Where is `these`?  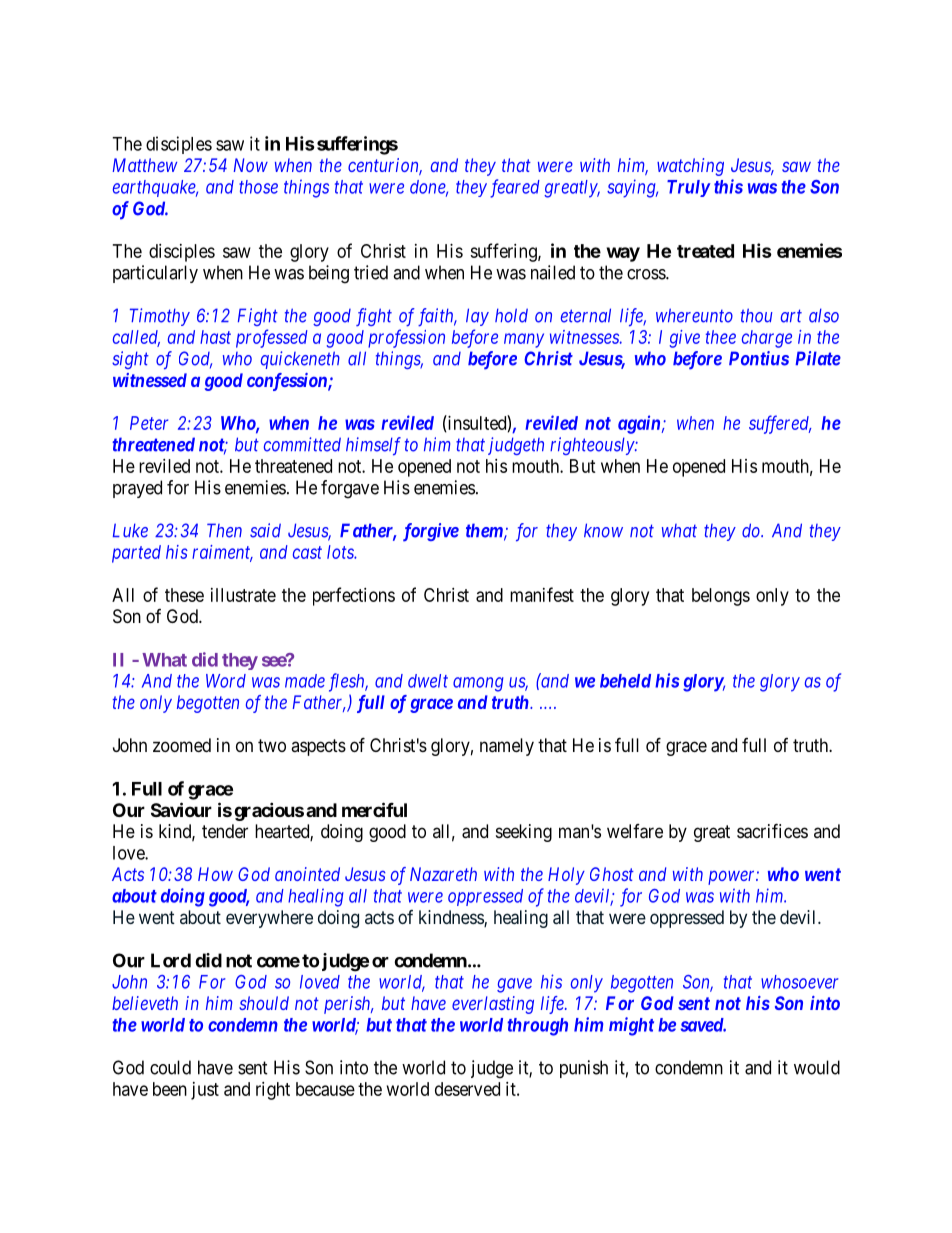 these is located at coordinates (184, 595).
